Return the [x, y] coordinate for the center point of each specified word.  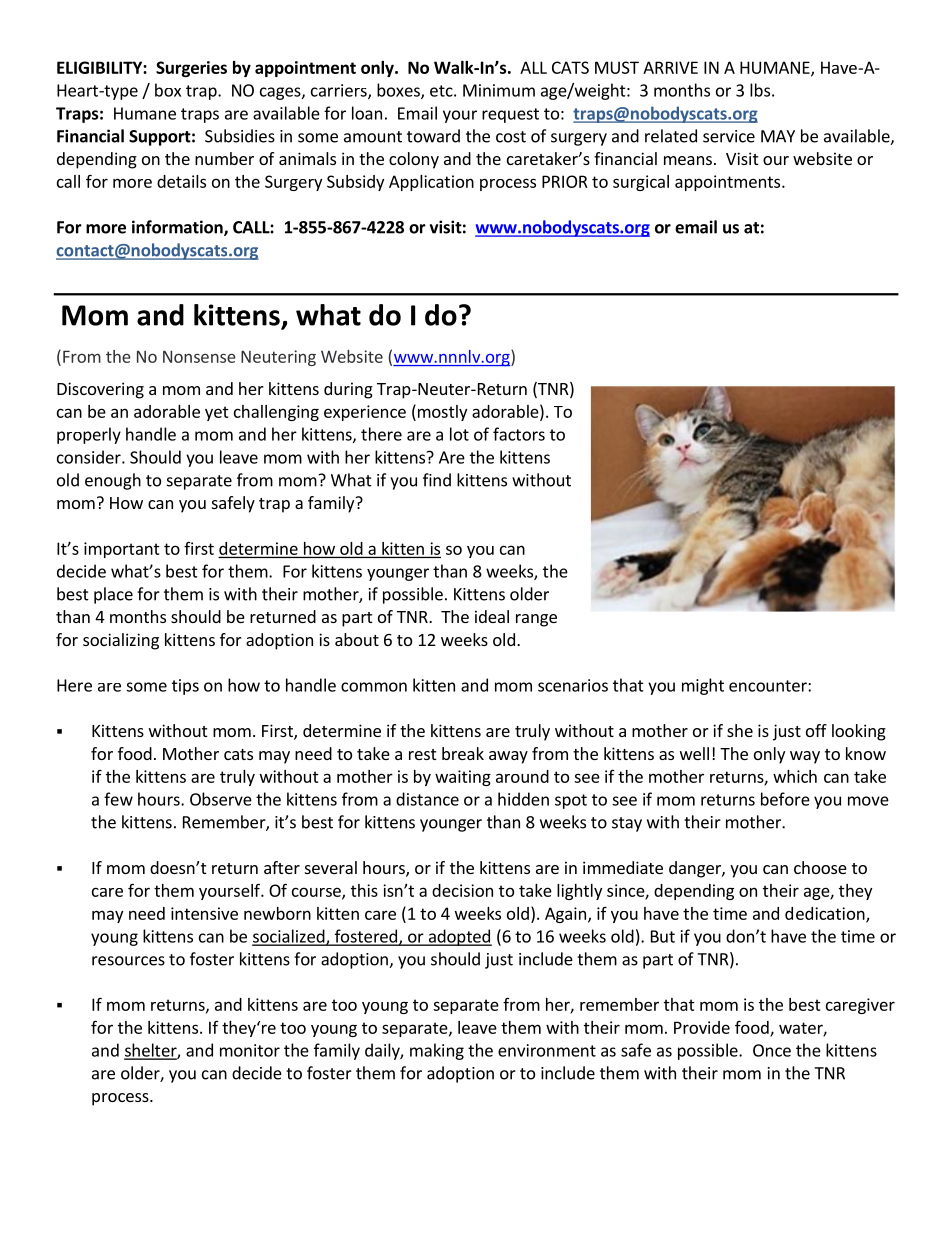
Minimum [499, 90]
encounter [769, 686]
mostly [441, 412]
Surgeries [191, 69]
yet [217, 413]
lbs [760, 90]
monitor [250, 1050]
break [463, 753]
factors [519, 434]
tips [185, 687]
